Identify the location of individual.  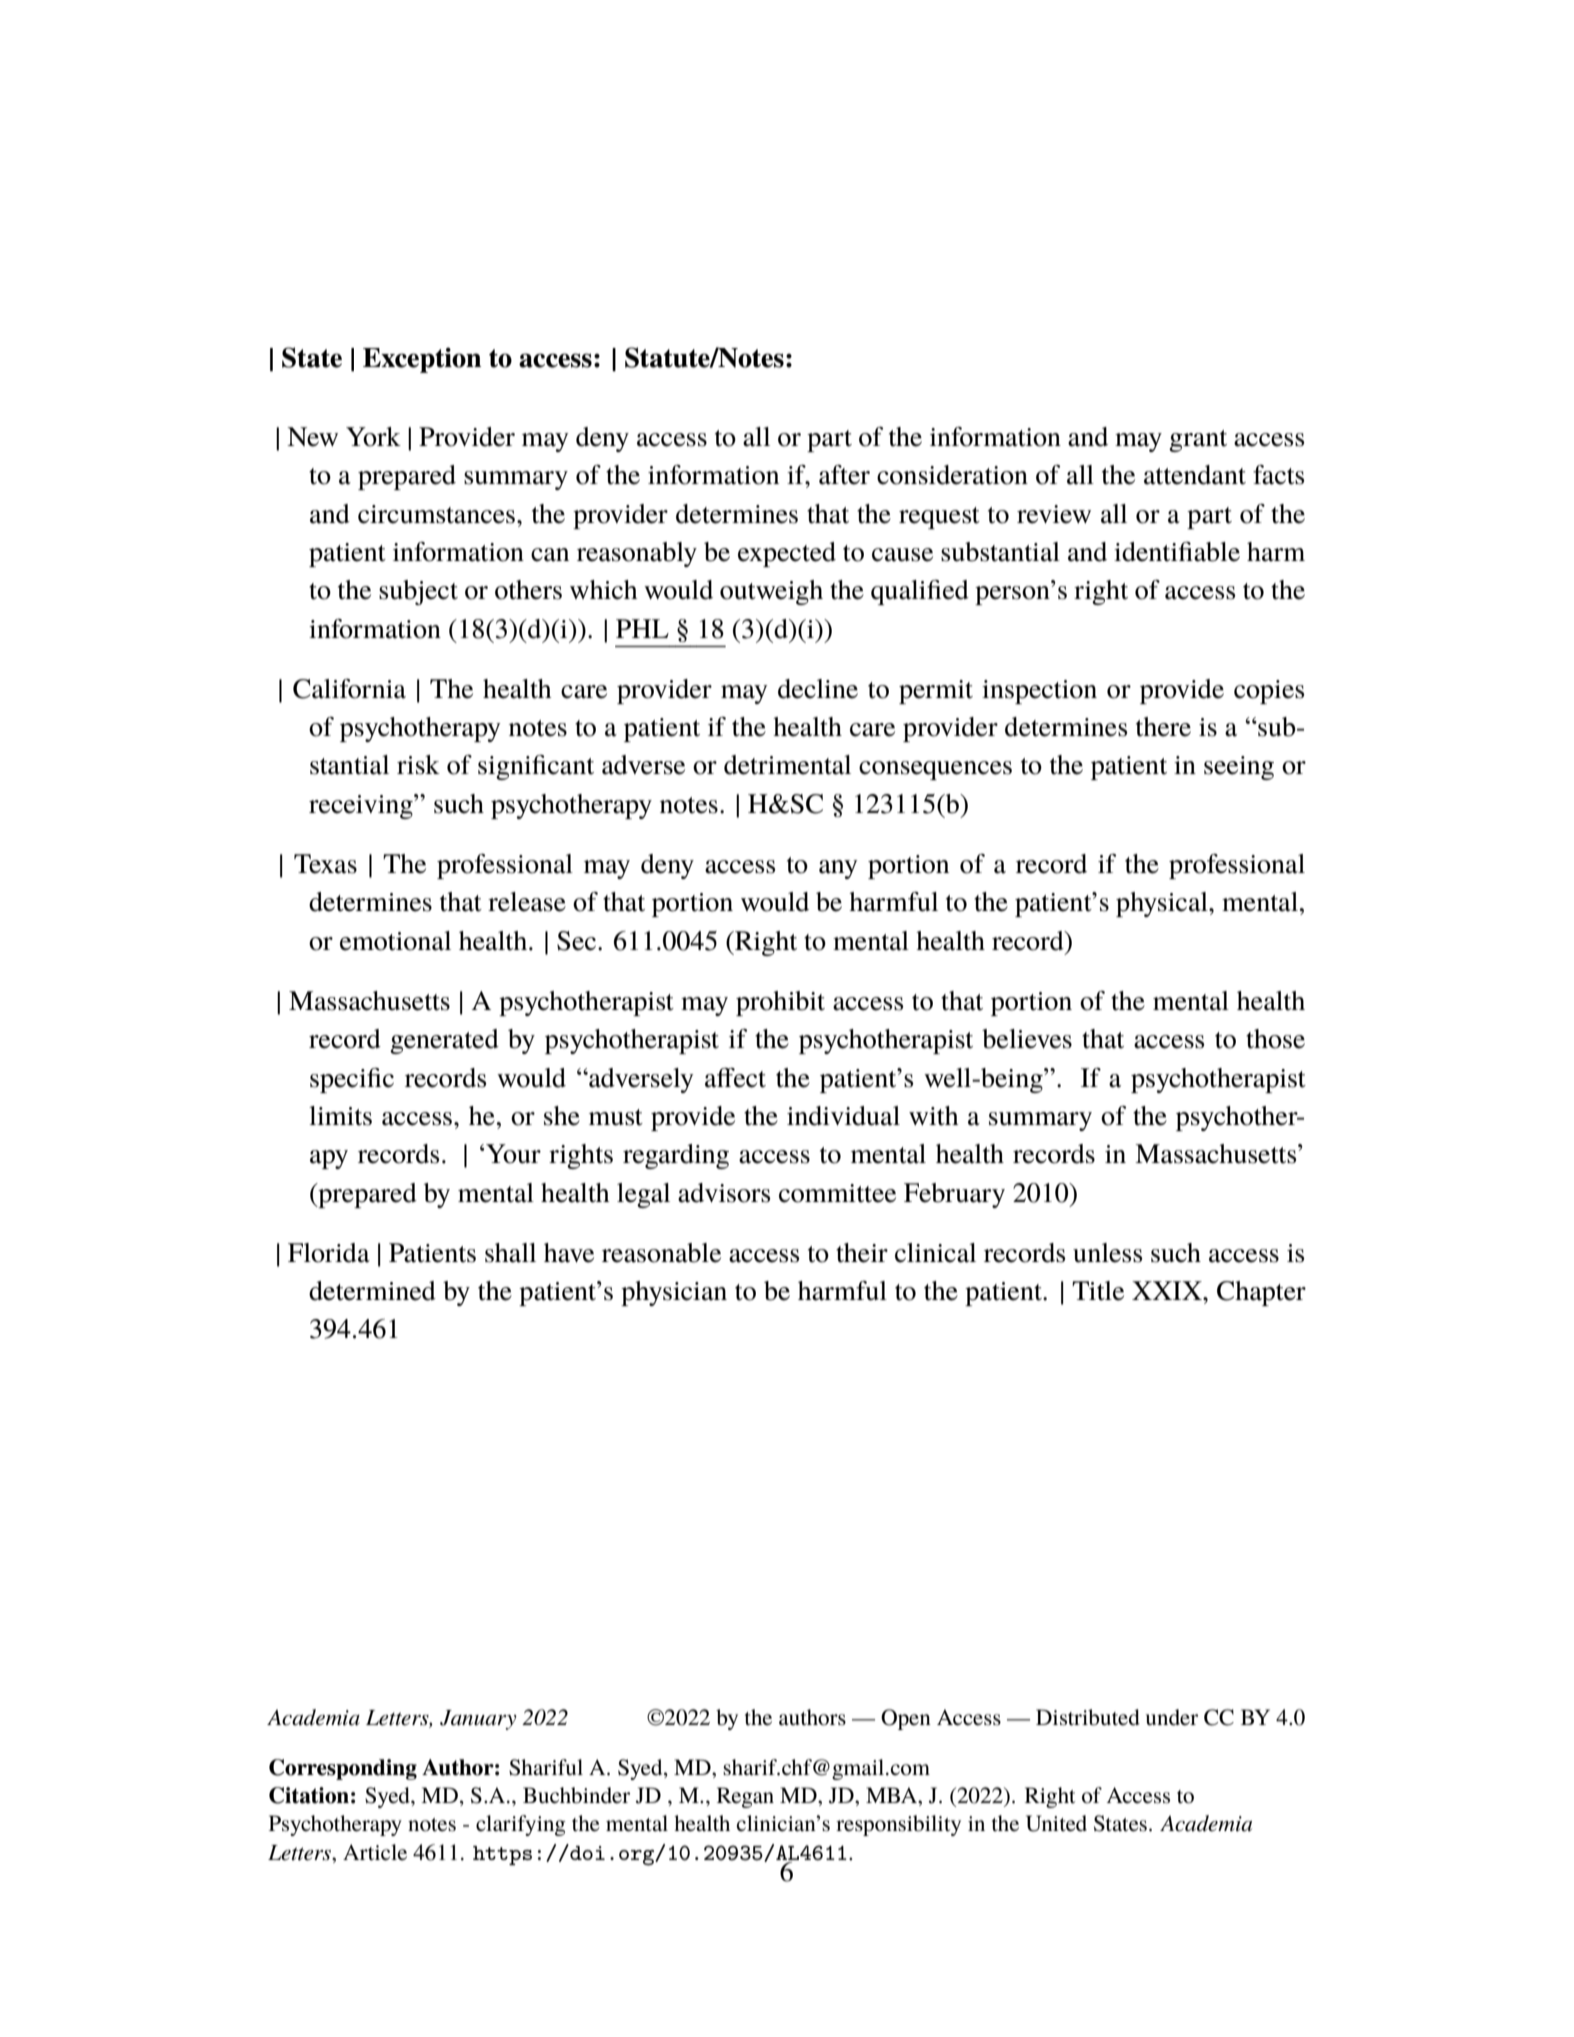
(843, 1116).
